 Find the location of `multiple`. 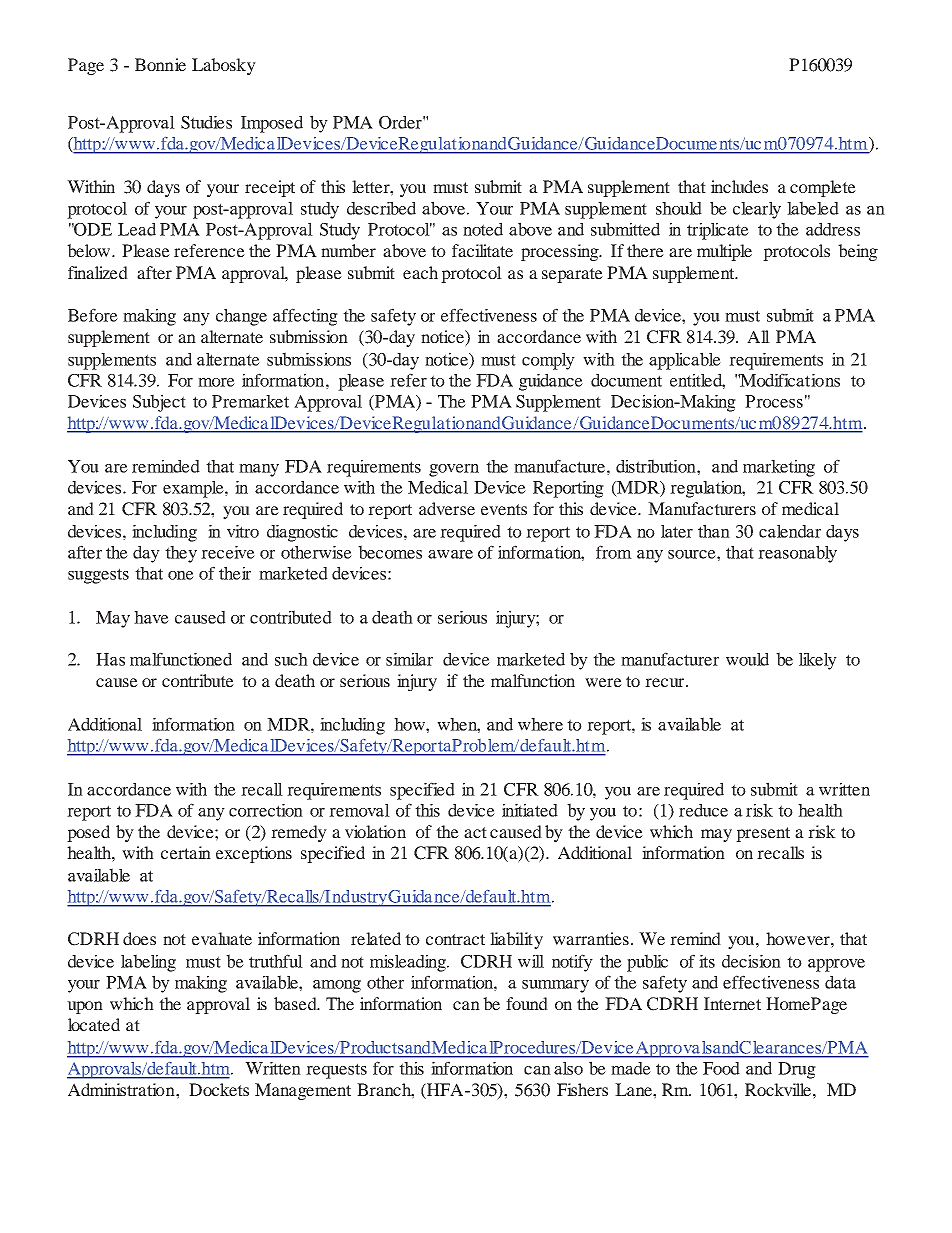

multiple is located at coordinates (724, 252).
